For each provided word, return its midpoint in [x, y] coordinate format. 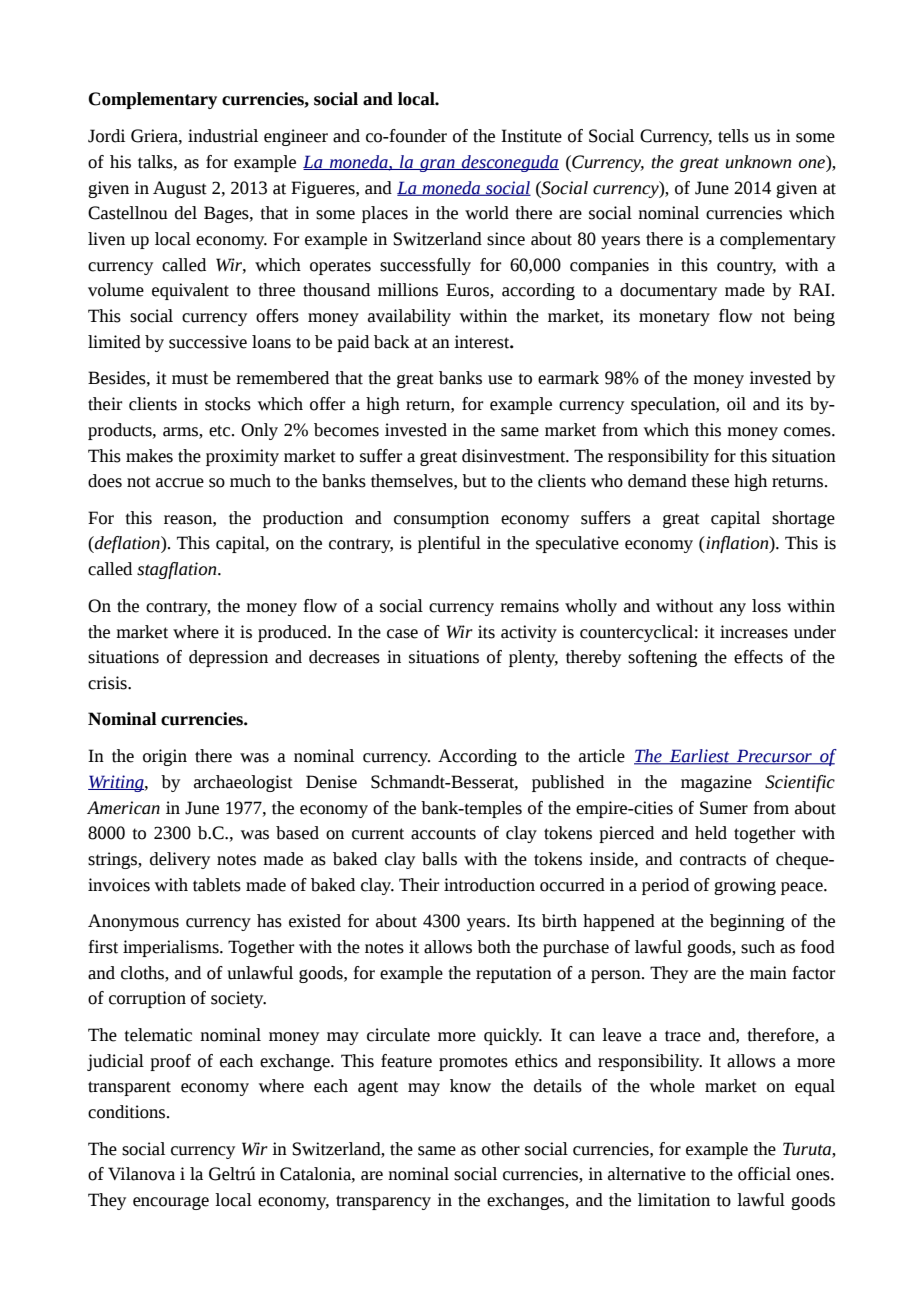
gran [437, 165]
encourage [171, 1203]
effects [758, 657]
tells [733, 136]
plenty [533, 658]
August [180, 189]
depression [228, 658]
